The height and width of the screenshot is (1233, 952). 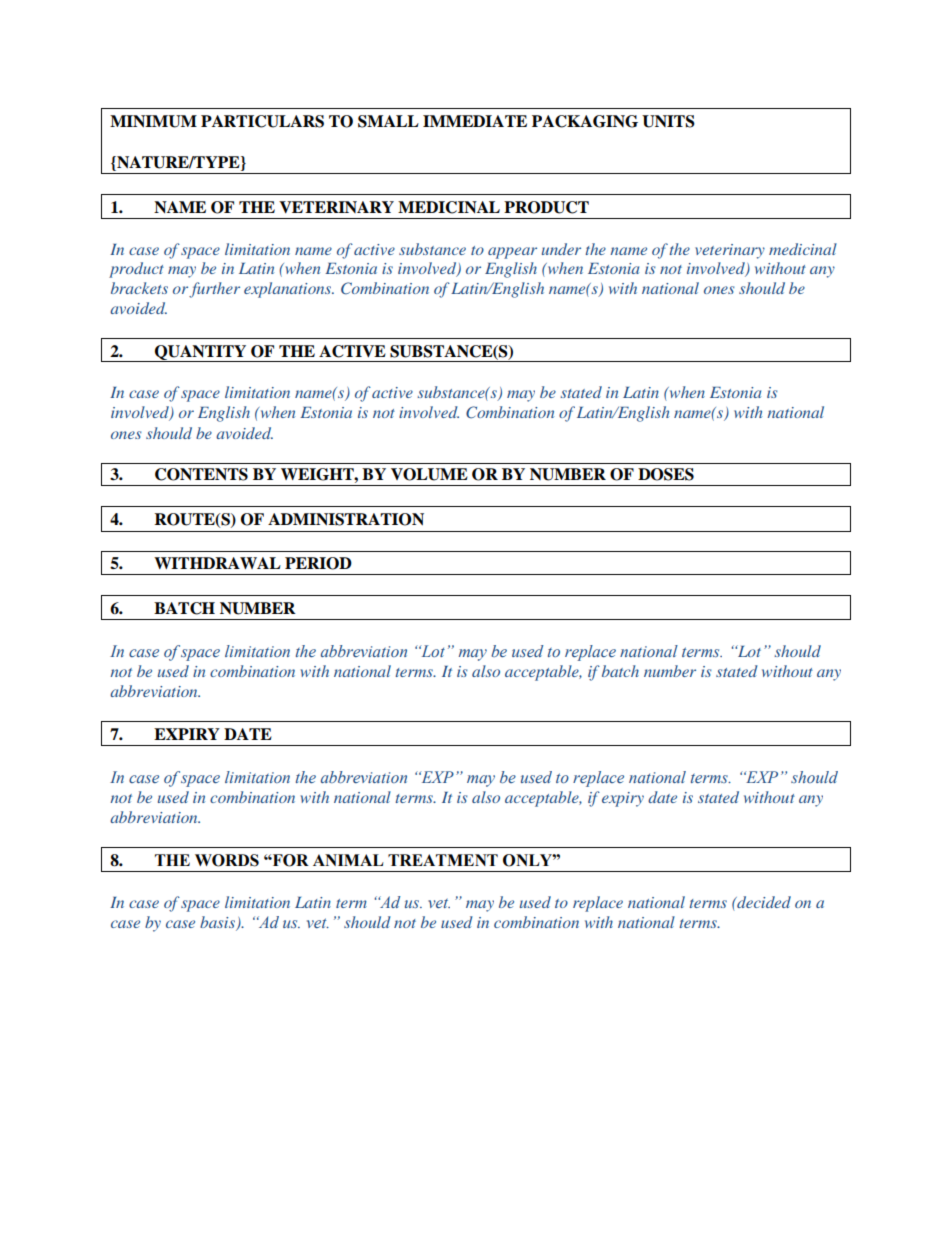 What do you see at coordinates (429, 474) in the screenshot?
I see `VOLUME` at bounding box center [429, 474].
